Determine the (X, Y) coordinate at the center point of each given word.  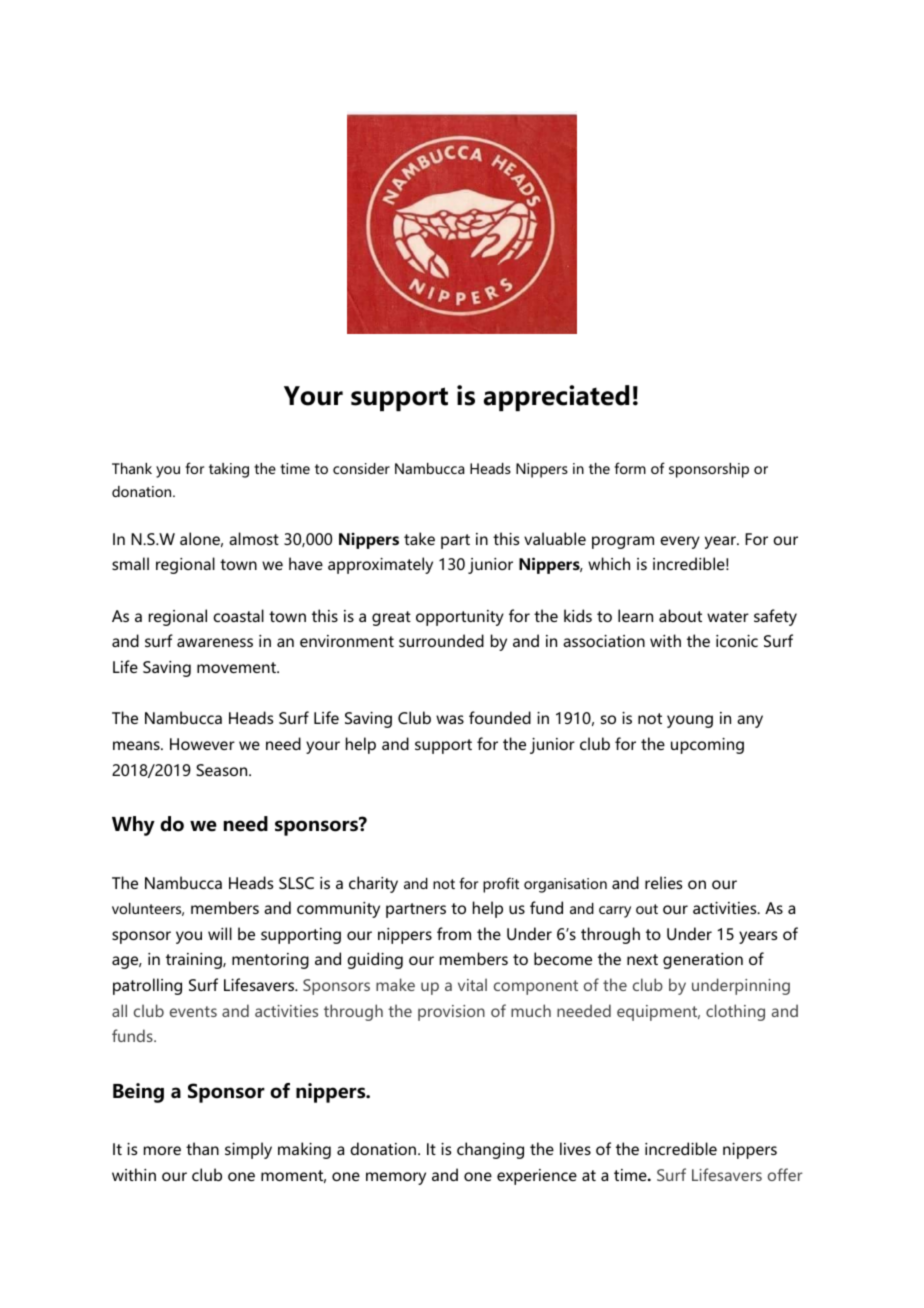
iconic (737, 641)
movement (237, 667)
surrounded (441, 640)
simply (248, 1150)
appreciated (556, 398)
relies (663, 882)
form (630, 468)
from (454, 933)
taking (229, 470)
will (220, 933)
